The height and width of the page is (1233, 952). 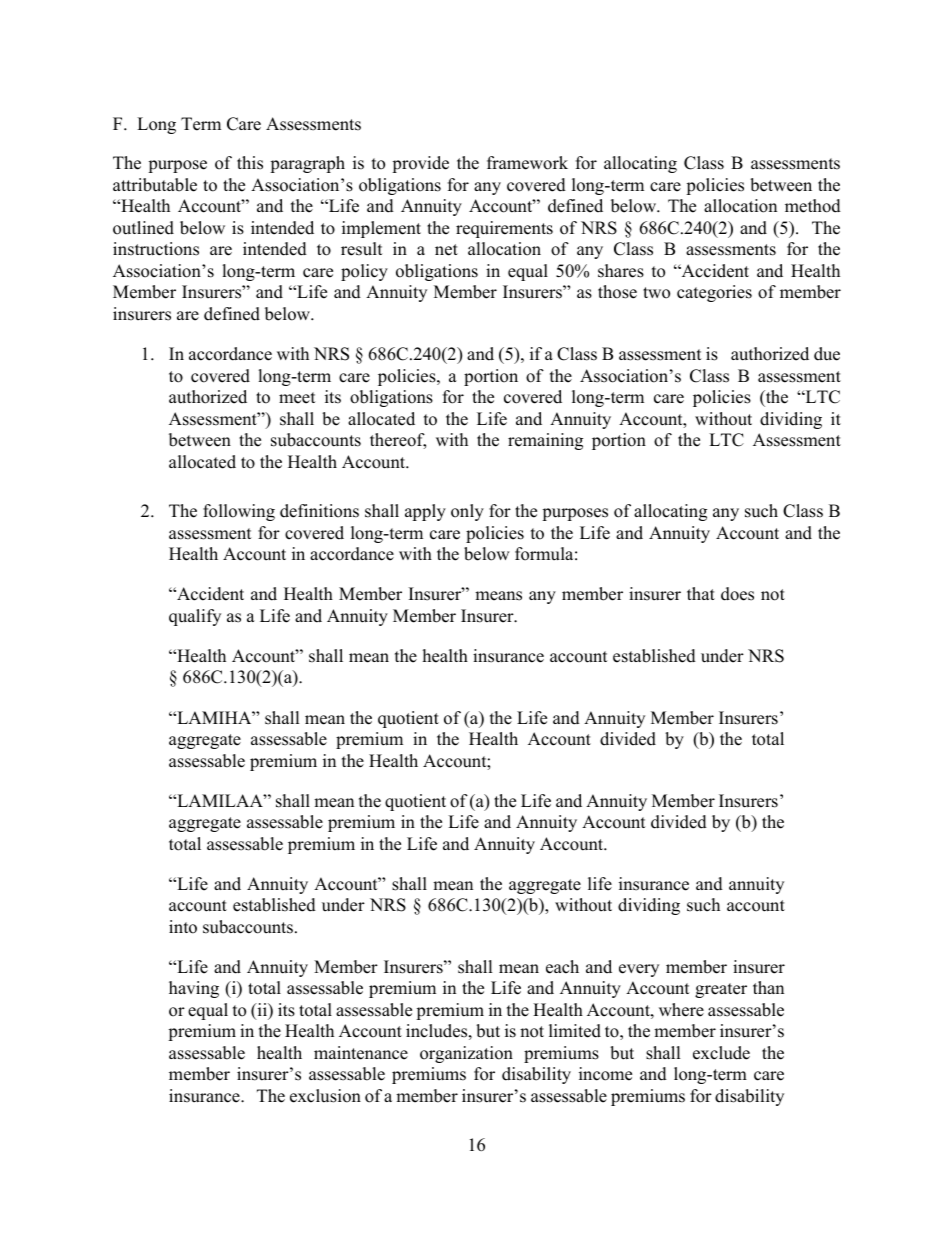 What do you see at coordinates (239, 512) in the page?
I see `following` at bounding box center [239, 512].
